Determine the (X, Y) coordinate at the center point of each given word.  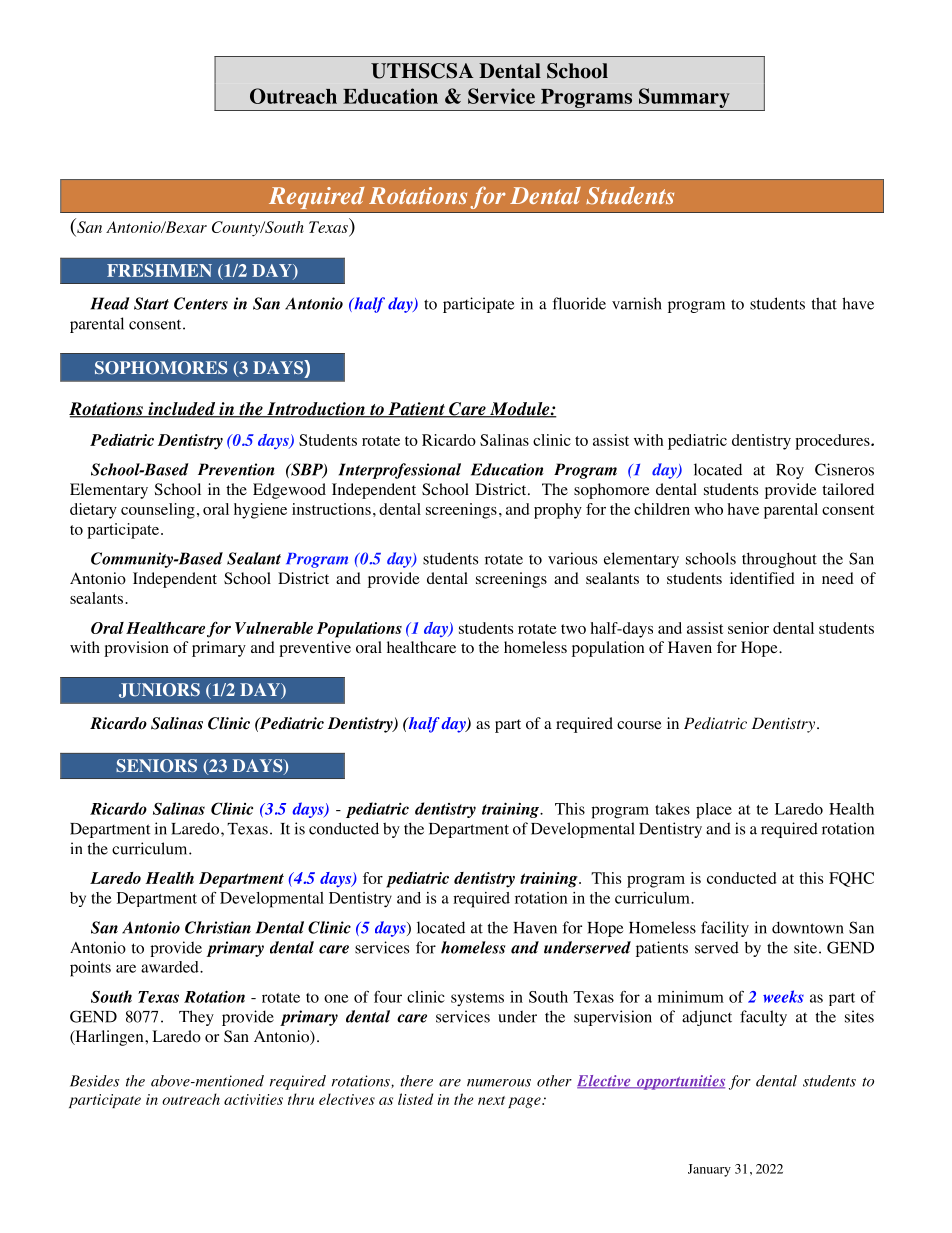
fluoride (579, 303)
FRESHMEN (159, 270)
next (491, 1100)
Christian (218, 927)
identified (762, 578)
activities (253, 1099)
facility (725, 929)
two (573, 629)
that (824, 303)
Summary (684, 98)
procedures (833, 442)
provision (136, 649)
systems (477, 999)
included (182, 410)
